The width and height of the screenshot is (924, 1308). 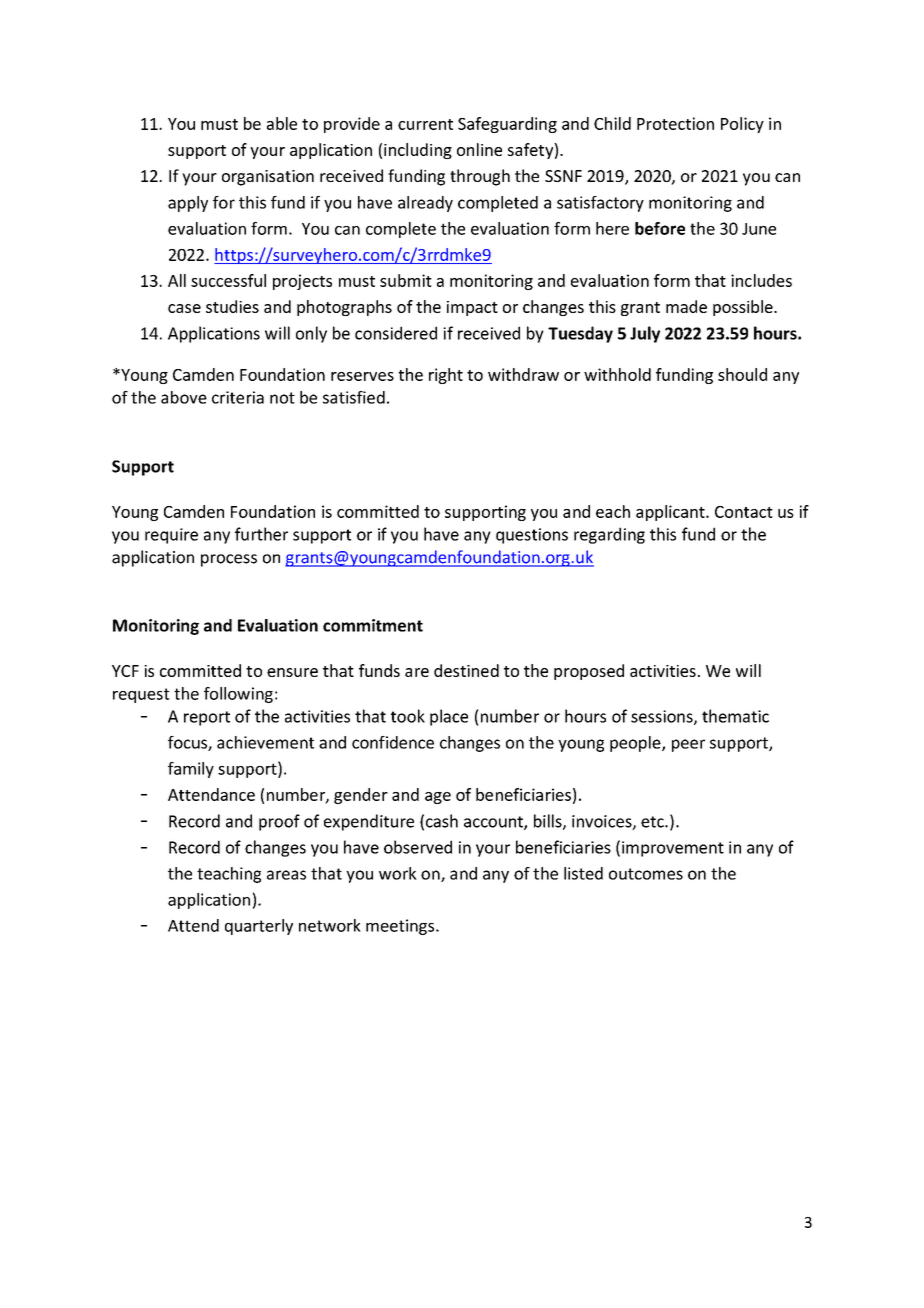 What do you see at coordinates (466, 670) in the screenshot?
I see `destined` at bounding box center [466, 670].
